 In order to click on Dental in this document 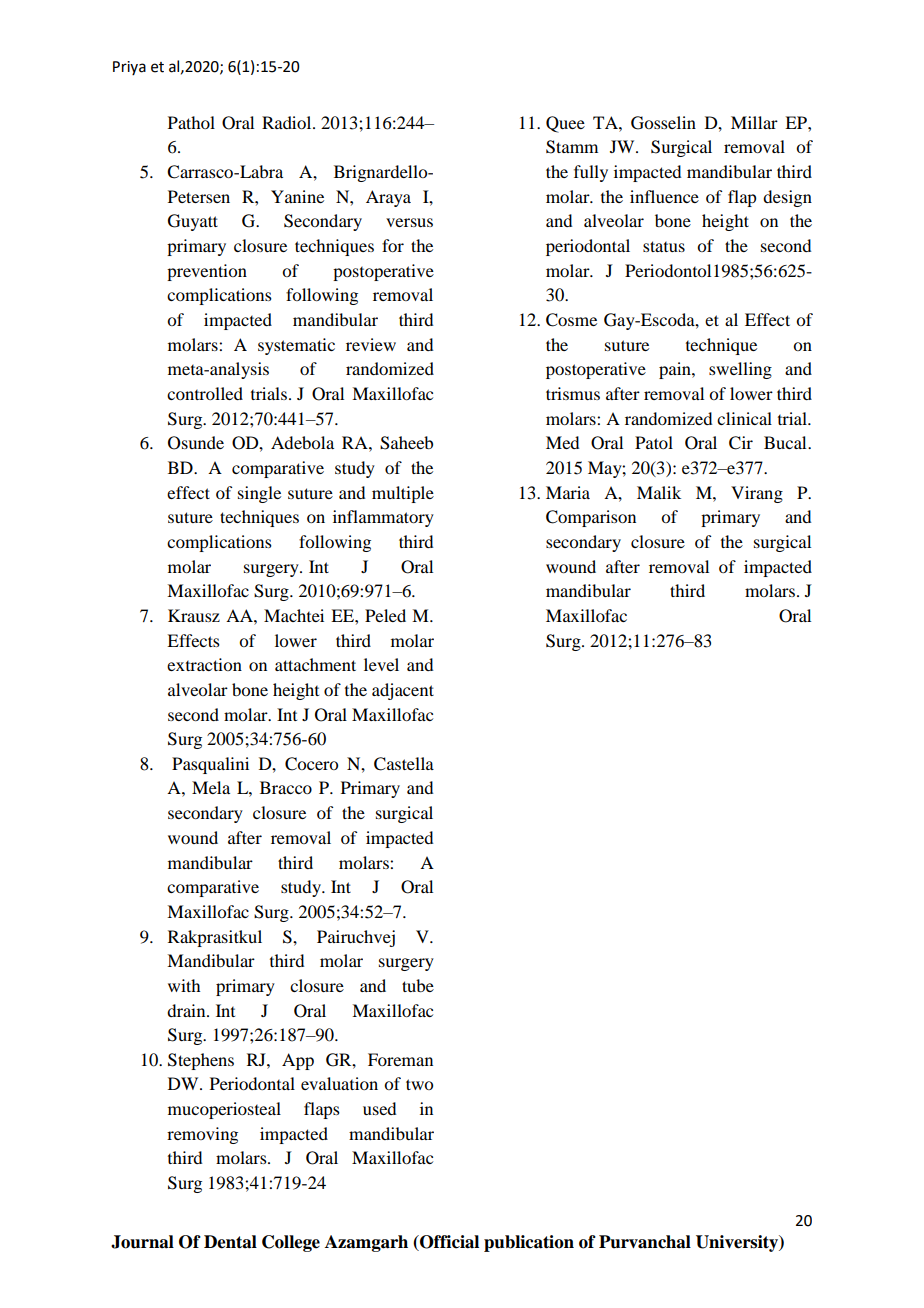, I will do `click(230, 1242)`.
